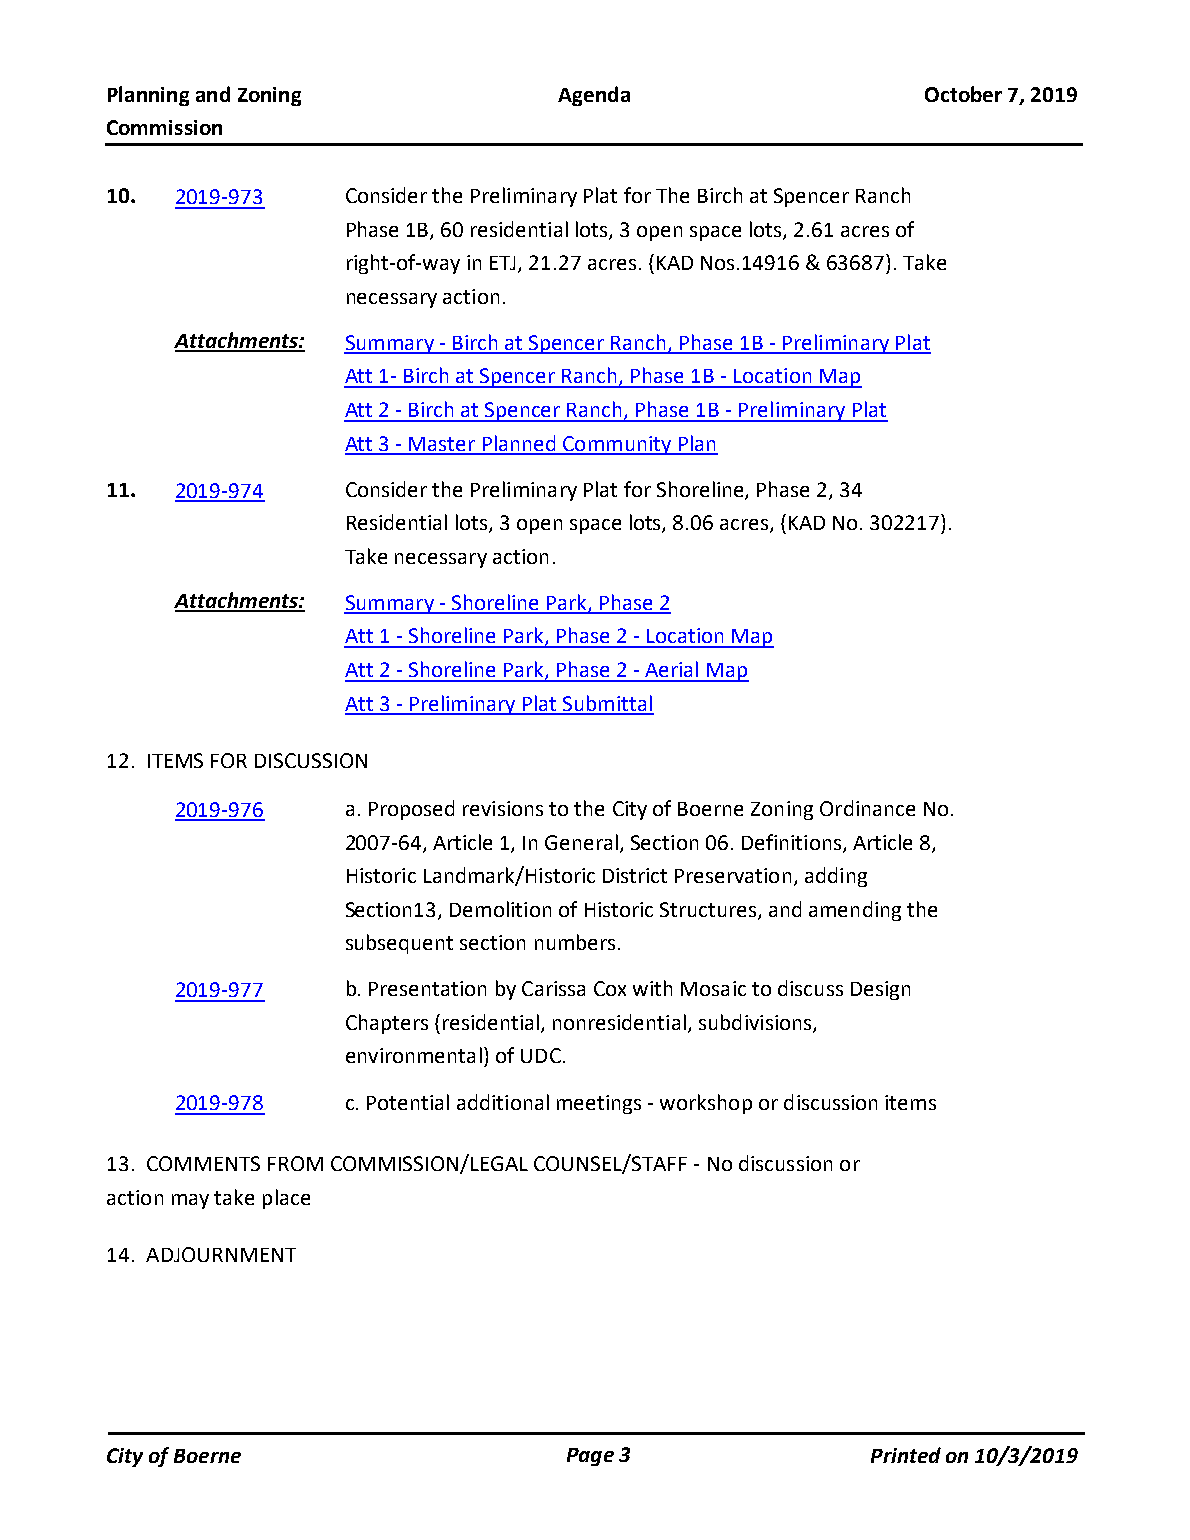 The width and height of the document is (1190, 1540). Describe the element at coordinates (504, 264) in the document. I see `ETJ` at that location.
